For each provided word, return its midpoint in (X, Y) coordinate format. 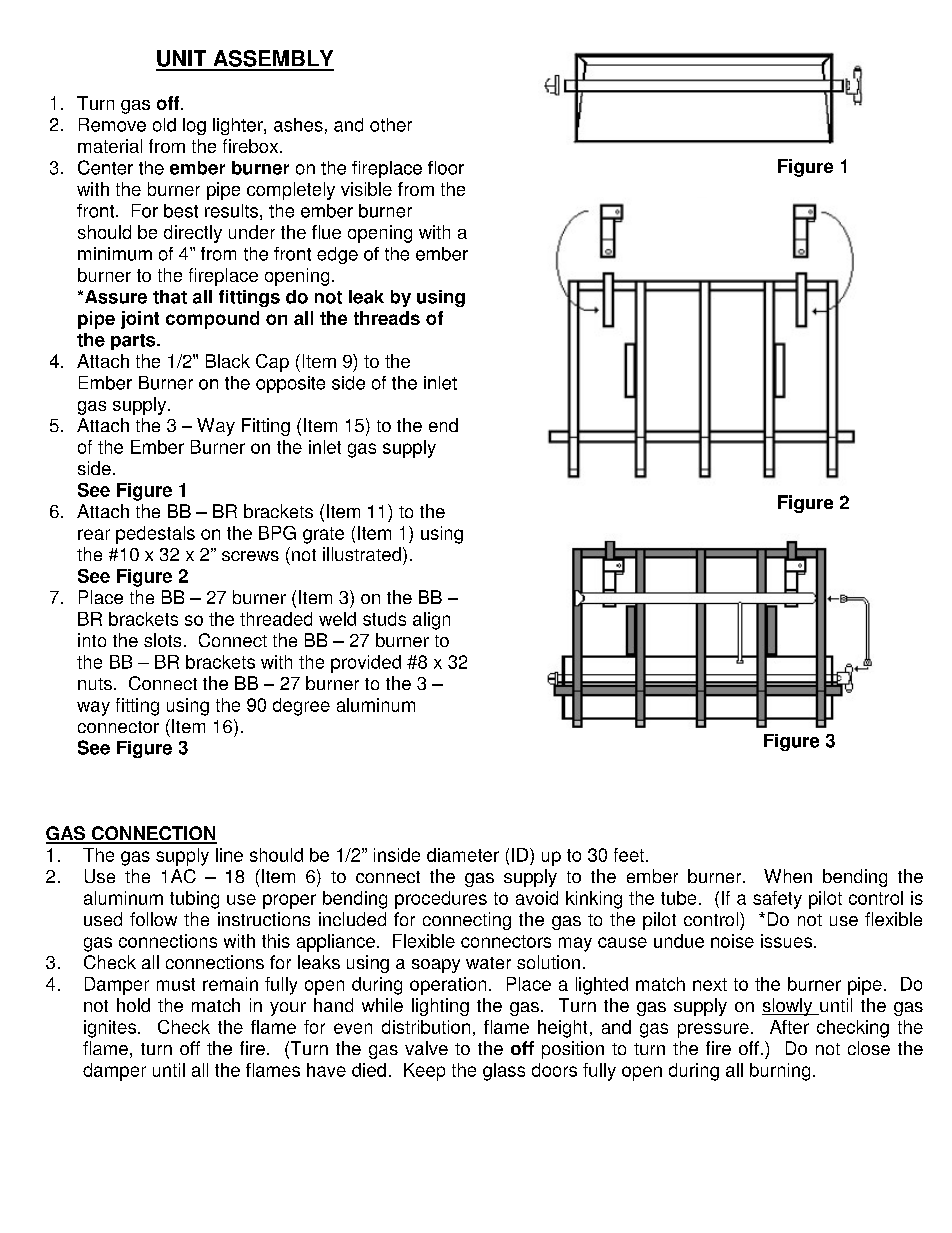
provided (366, 664)
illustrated (362, 554)
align (431, 621)
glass (504, 1072)
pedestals (155, 535)
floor (446, 168)
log (194, 126)
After (789, 1027)
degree (301, 707)
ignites (111, 1029)
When (788, 876)
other (391, 125)
